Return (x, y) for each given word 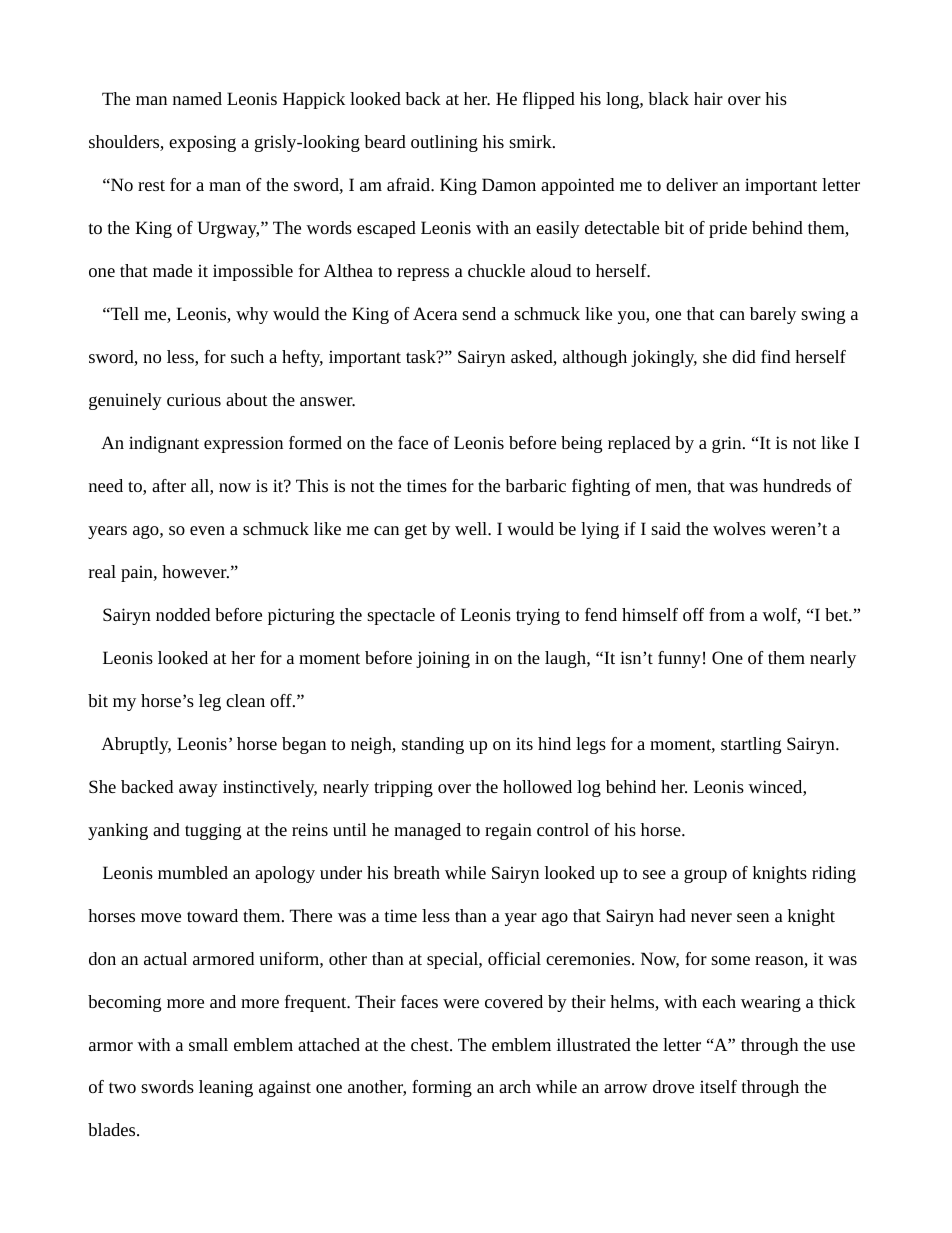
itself (718, 1086)
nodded (183, 614)
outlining (444, 143)
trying (538, 616)
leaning (226, 1088)
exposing (202, 143)
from (727, 614)
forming (442, 1088)
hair (708, 98)
